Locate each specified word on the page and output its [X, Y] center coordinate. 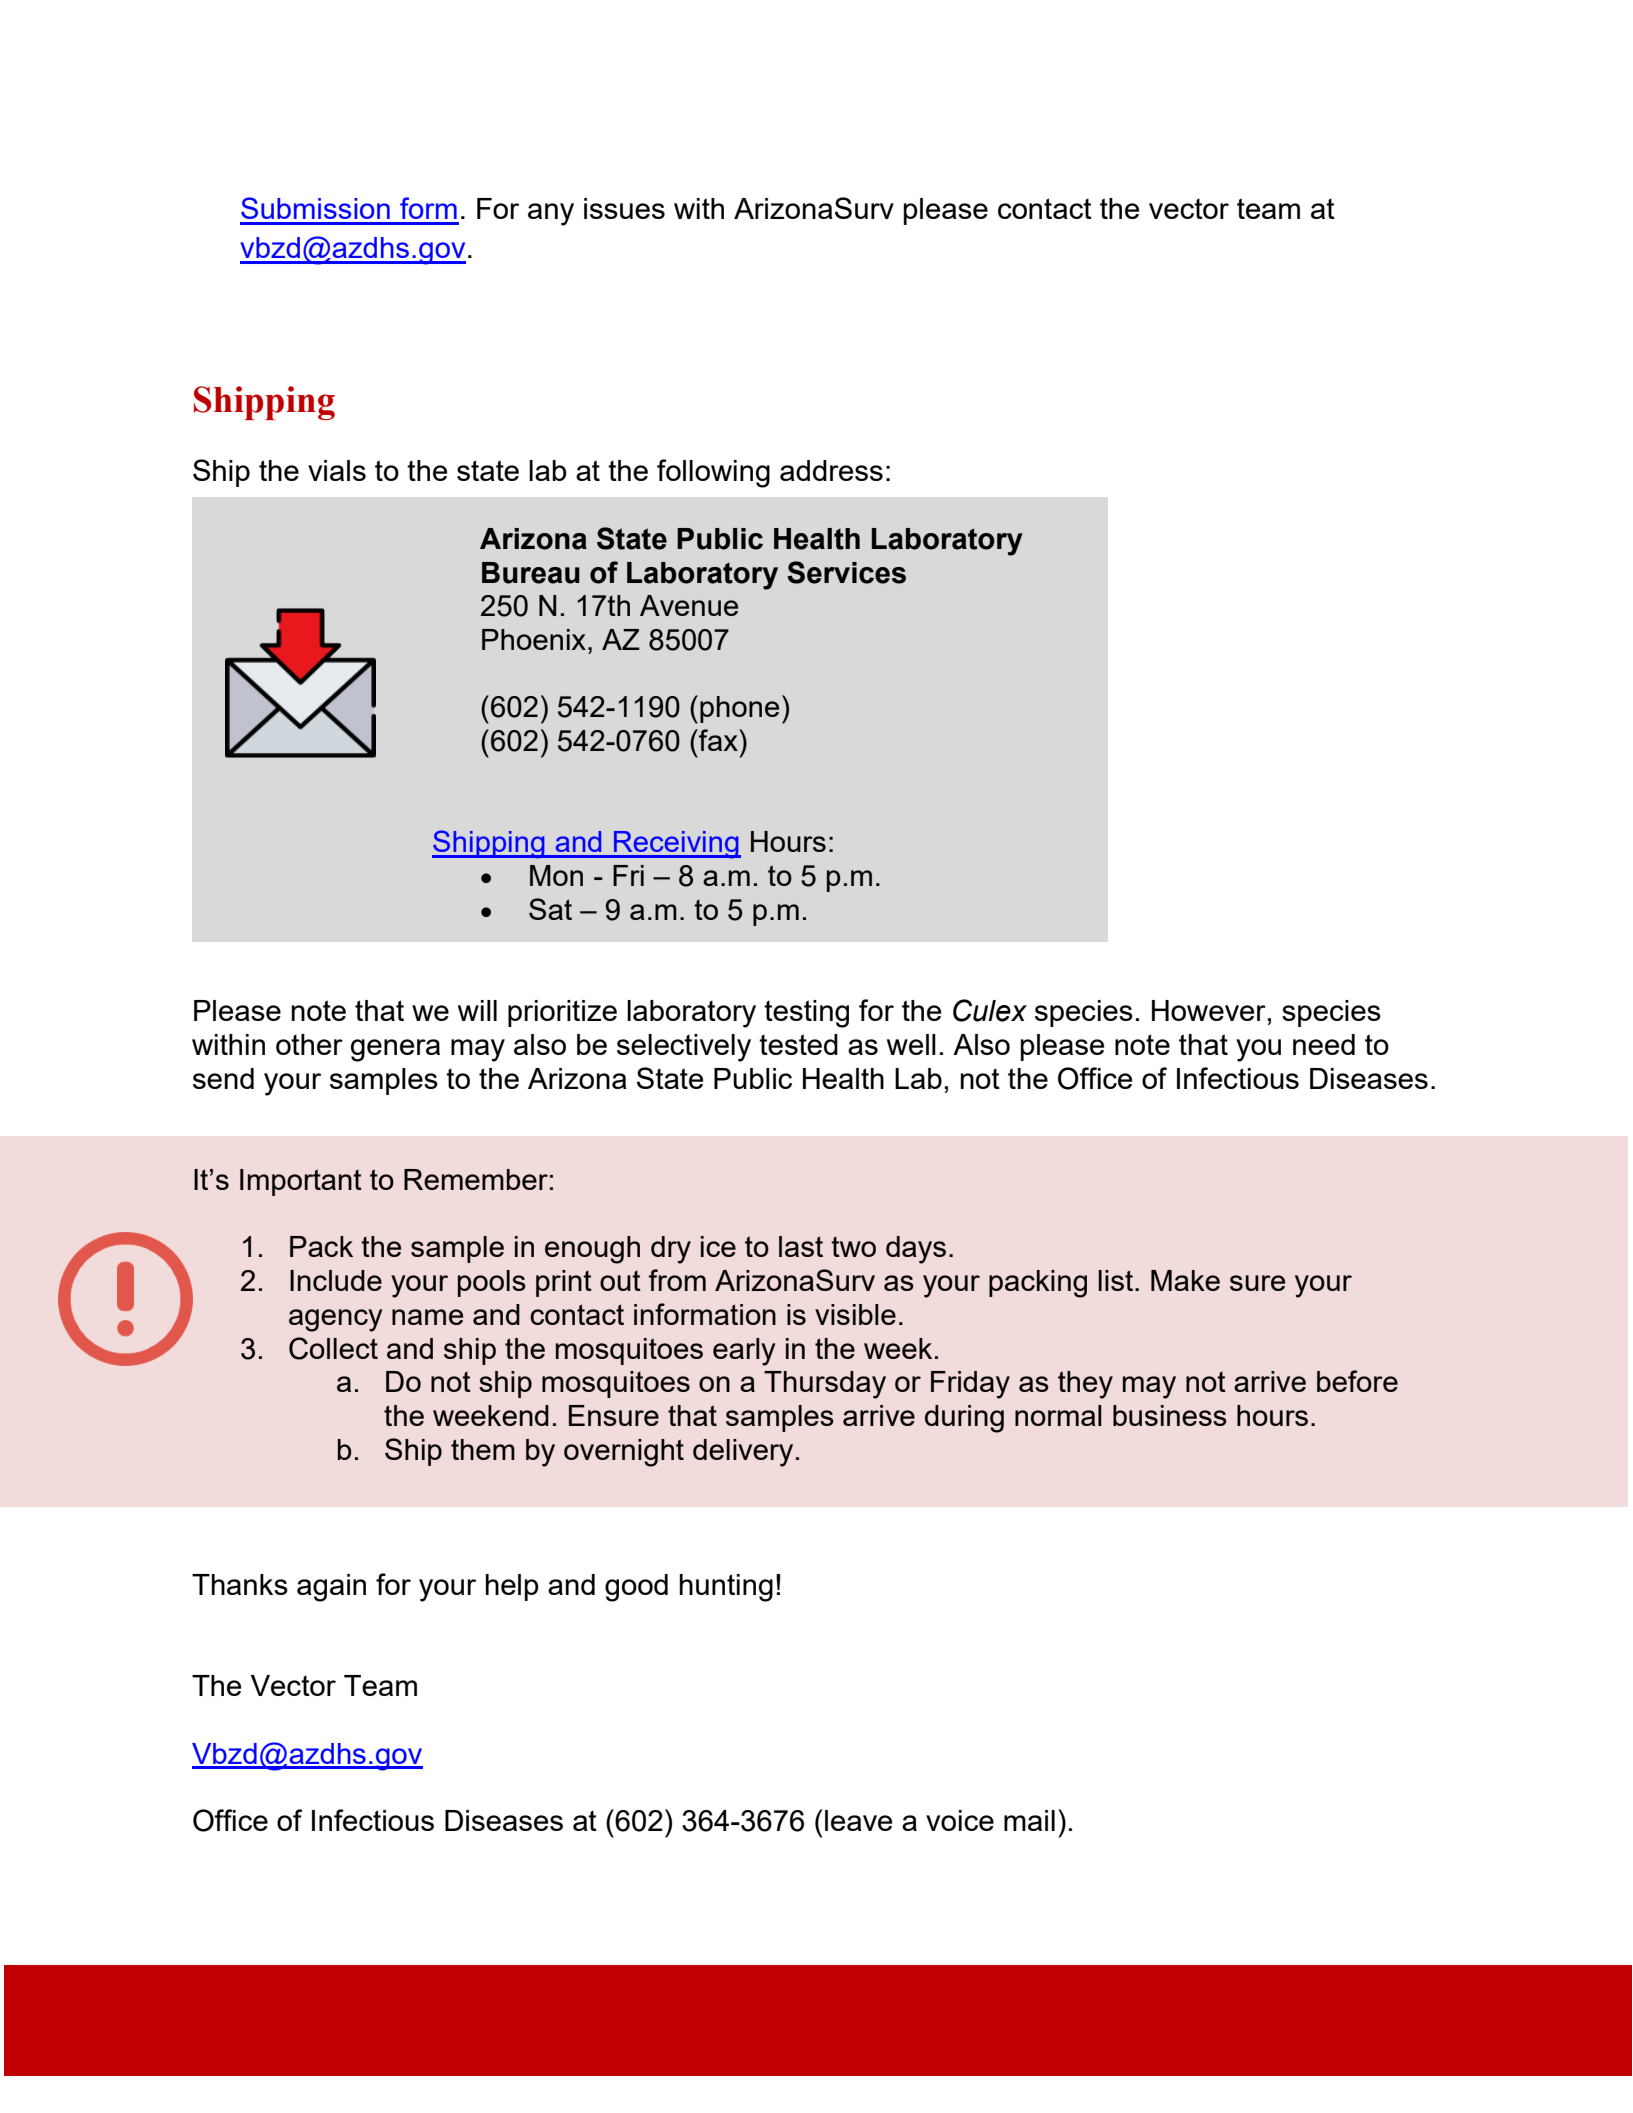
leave [858, 1820]
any [551, 214]
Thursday [825, 1385]
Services [846, 572]
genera [395, 1050]
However [1209, 1010]
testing [806, 1014]
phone [739, 709]
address [831, 470]
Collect [333, 1348]
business [1170, 1415]
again [331, 1588]
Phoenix [535, 639]
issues [624, 208]
